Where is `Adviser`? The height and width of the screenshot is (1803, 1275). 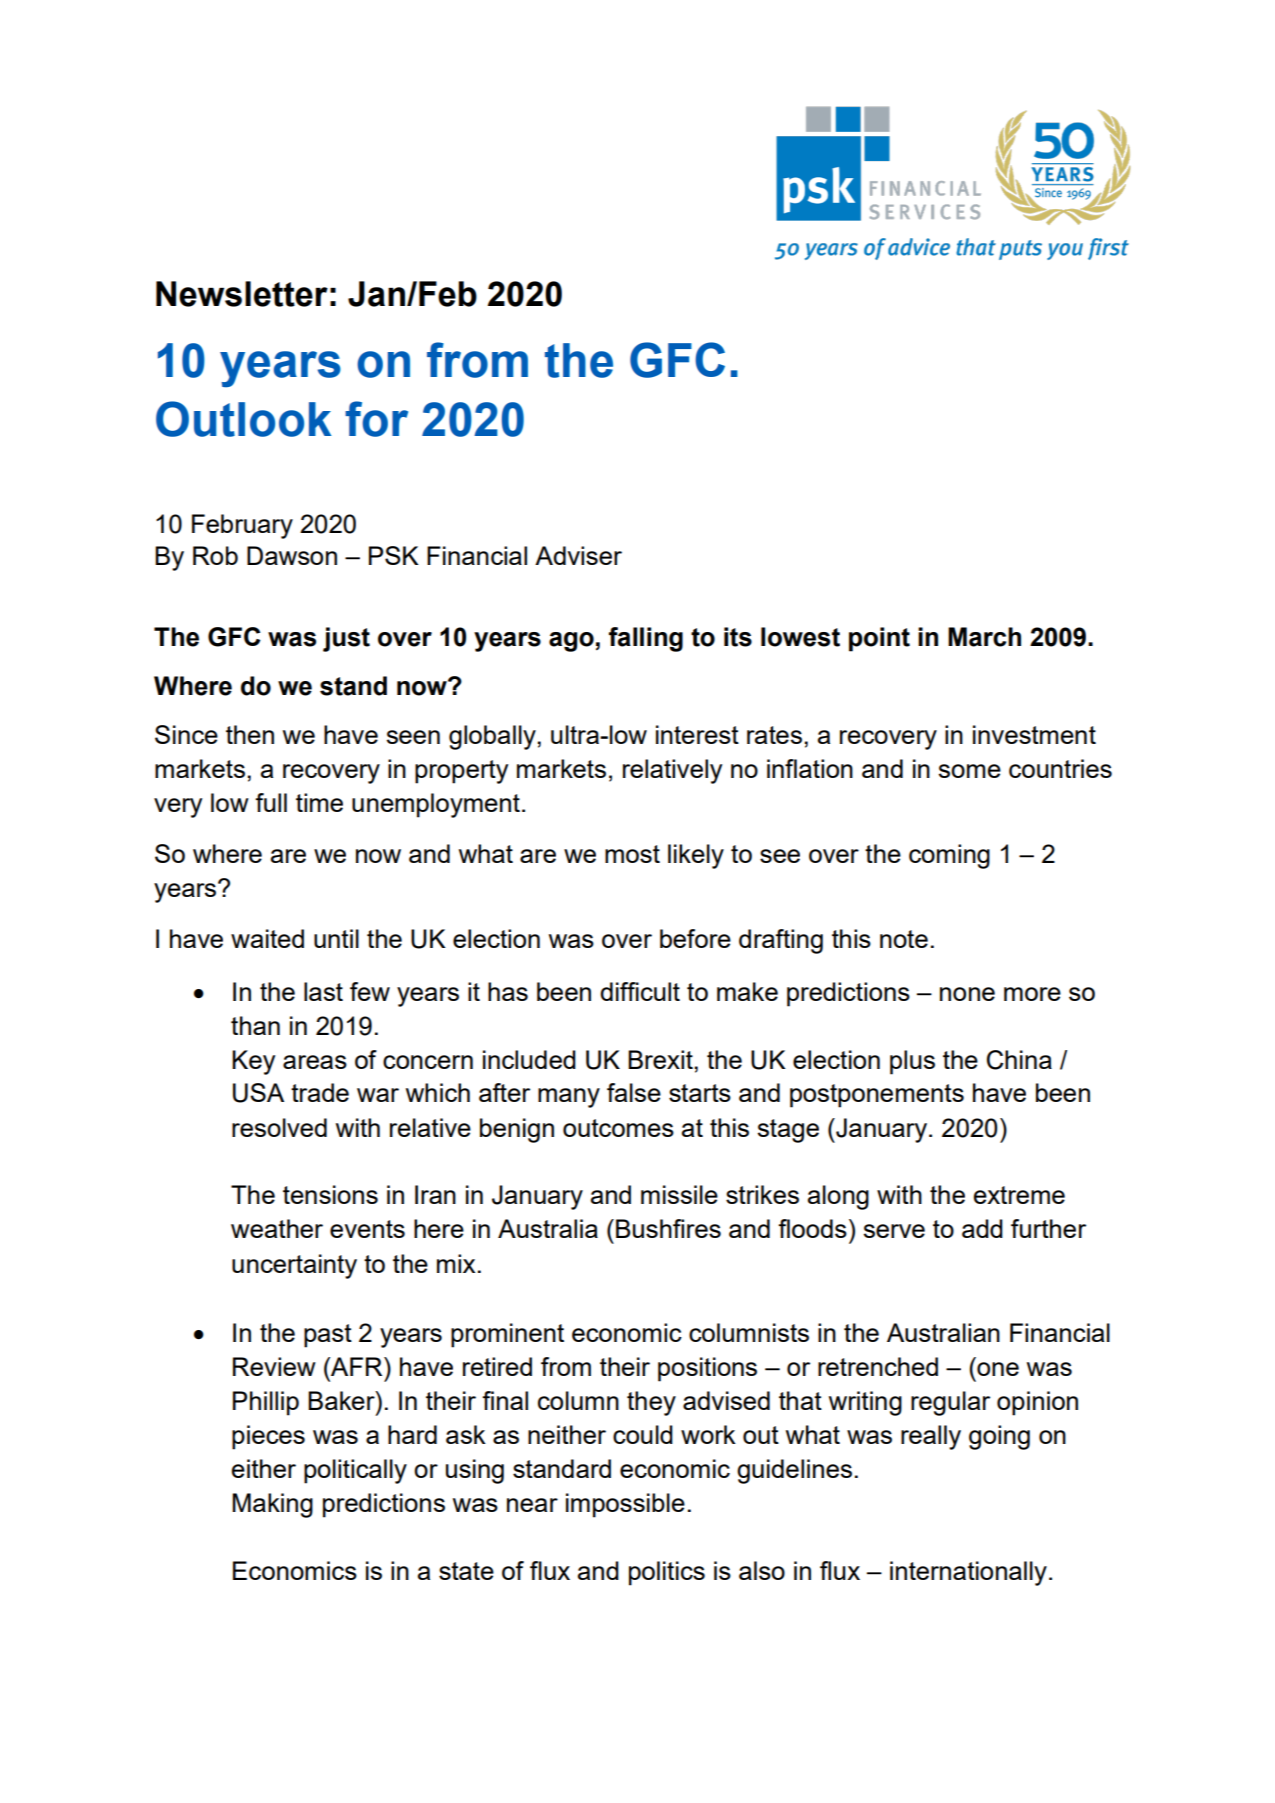 Adviser is located at coordinates (578, 555).
